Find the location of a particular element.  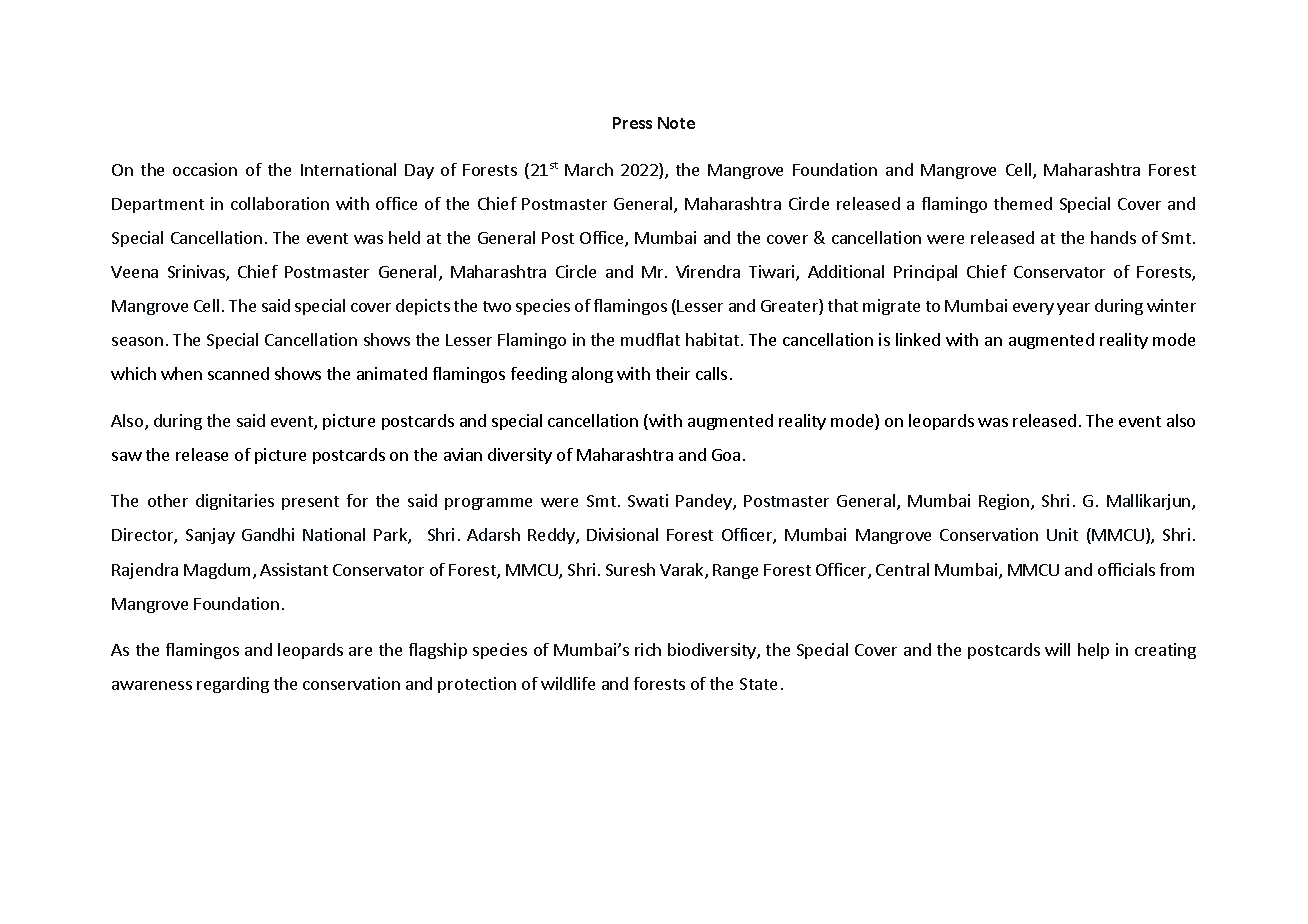

rich is located at coordinates (648, 649).
